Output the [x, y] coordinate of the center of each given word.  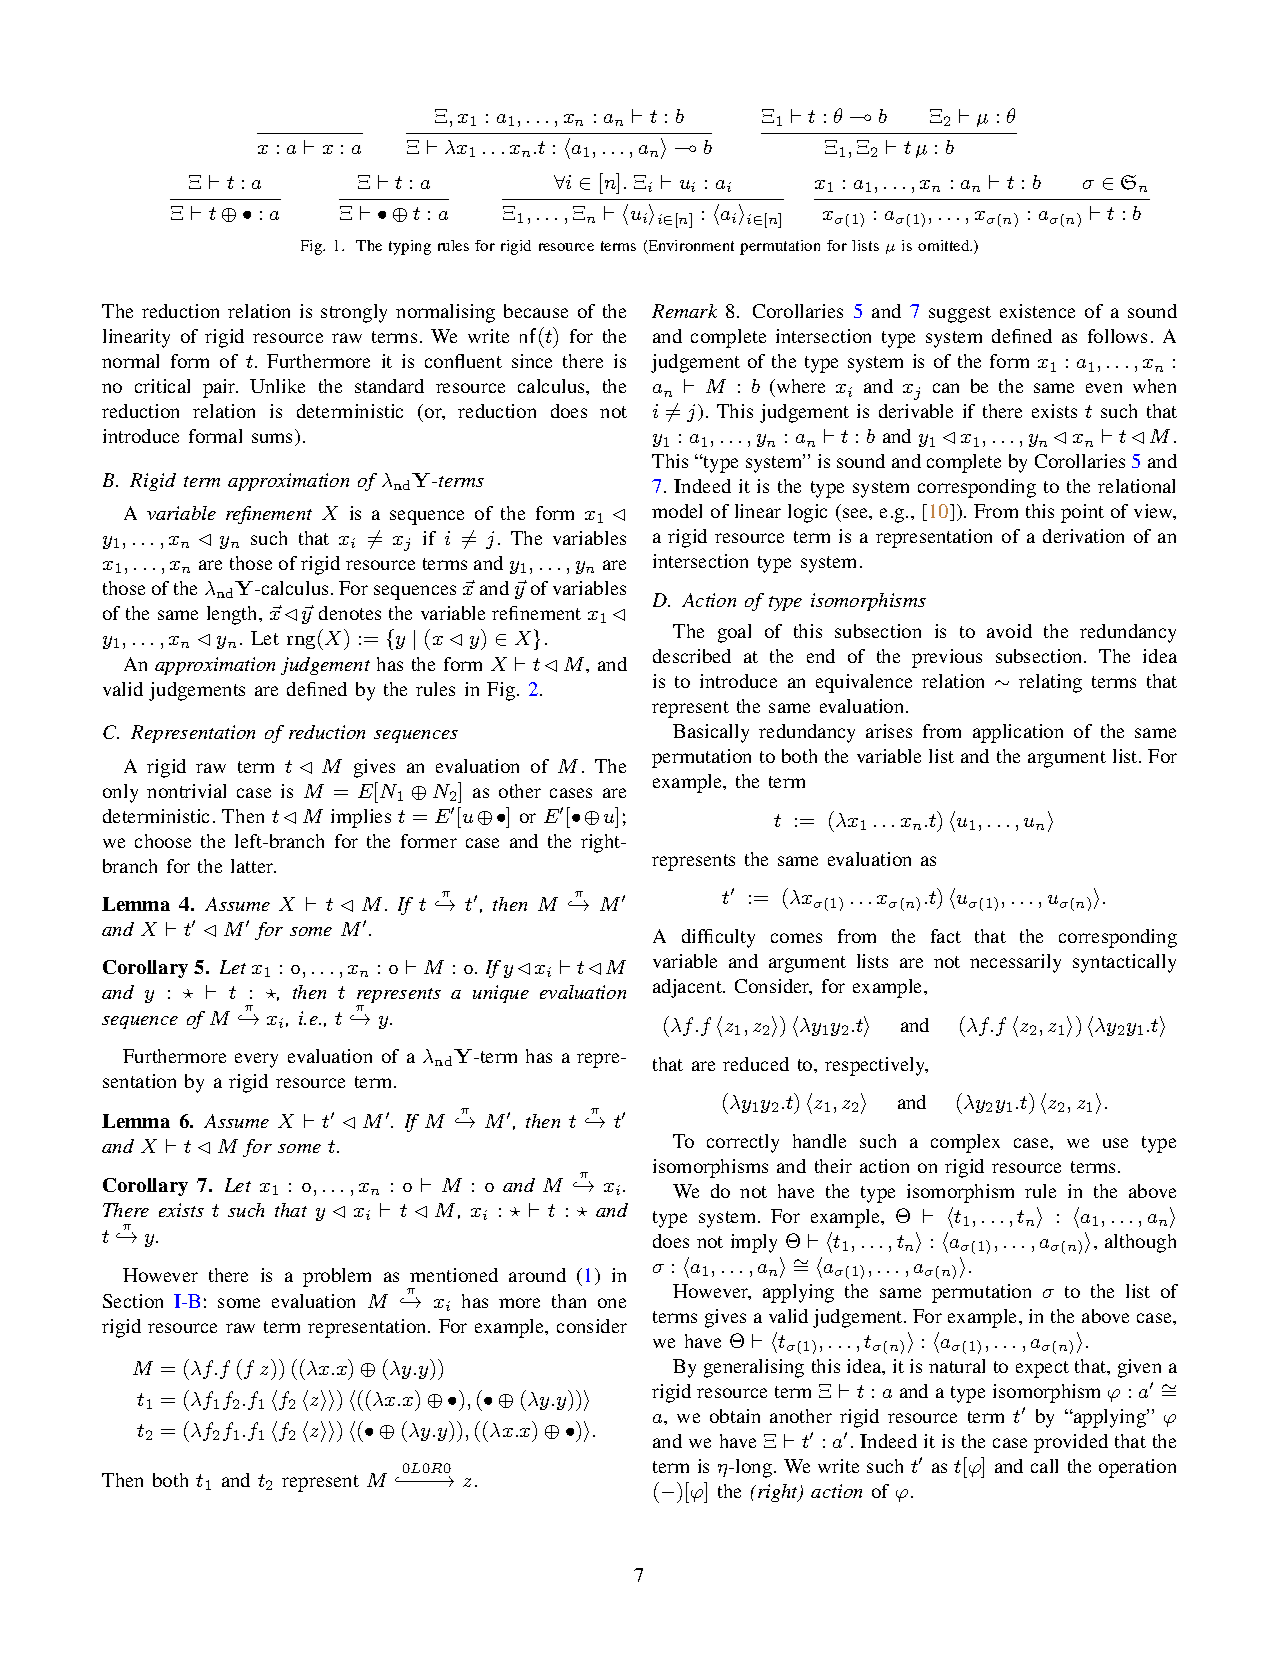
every [256, 1060]
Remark [684, 311]
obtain [735, 1416]
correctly [743, 1143]
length [233, 615]
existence [1037, 311]
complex [965, 1143]
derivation [1083, 536]
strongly [354, 313]
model [677, 511]
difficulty [718, 938]
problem [337, 1277]
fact [946, 936]
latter [253, 866]
